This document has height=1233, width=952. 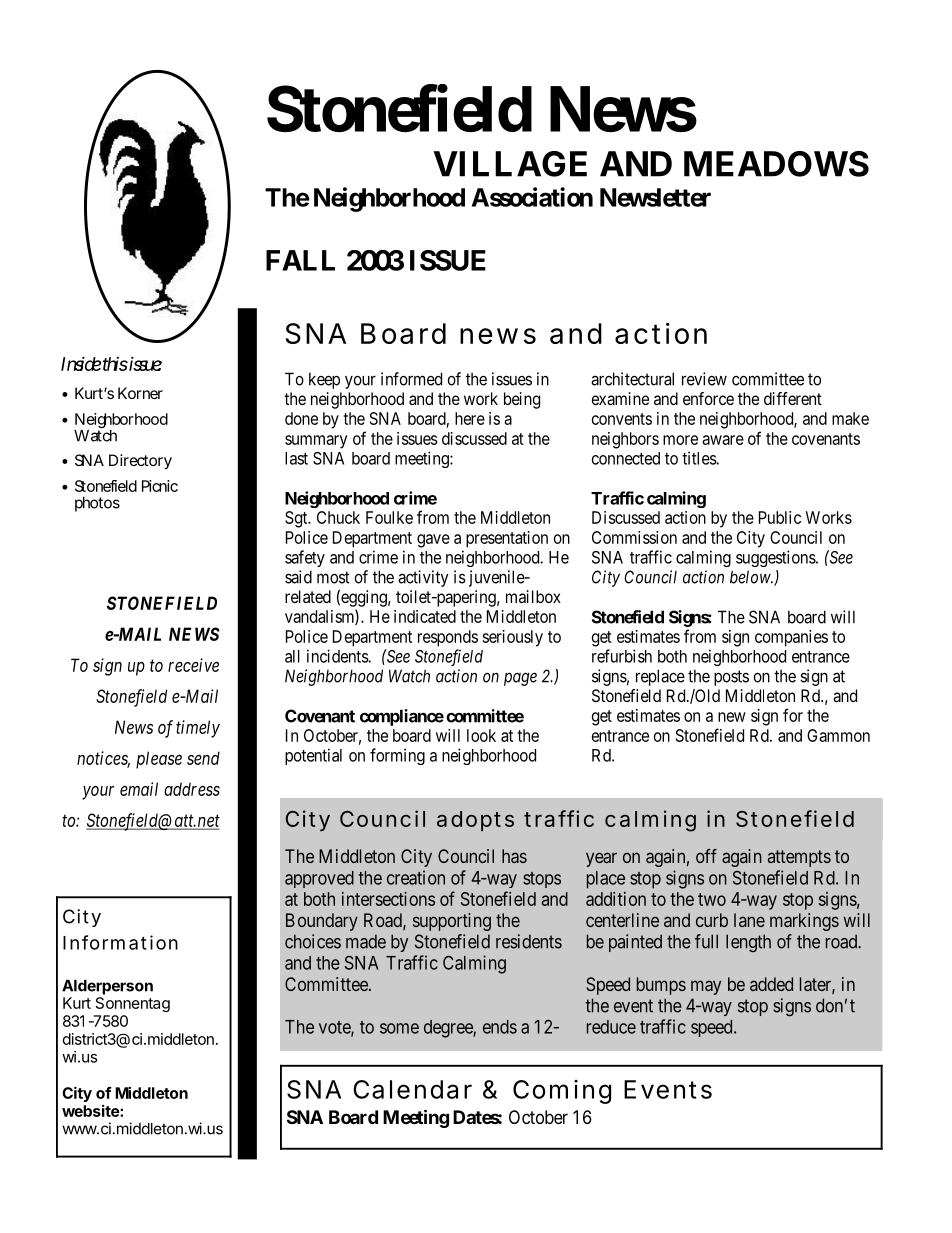 I want to click on Picnic, so click(x=160, y=486).
